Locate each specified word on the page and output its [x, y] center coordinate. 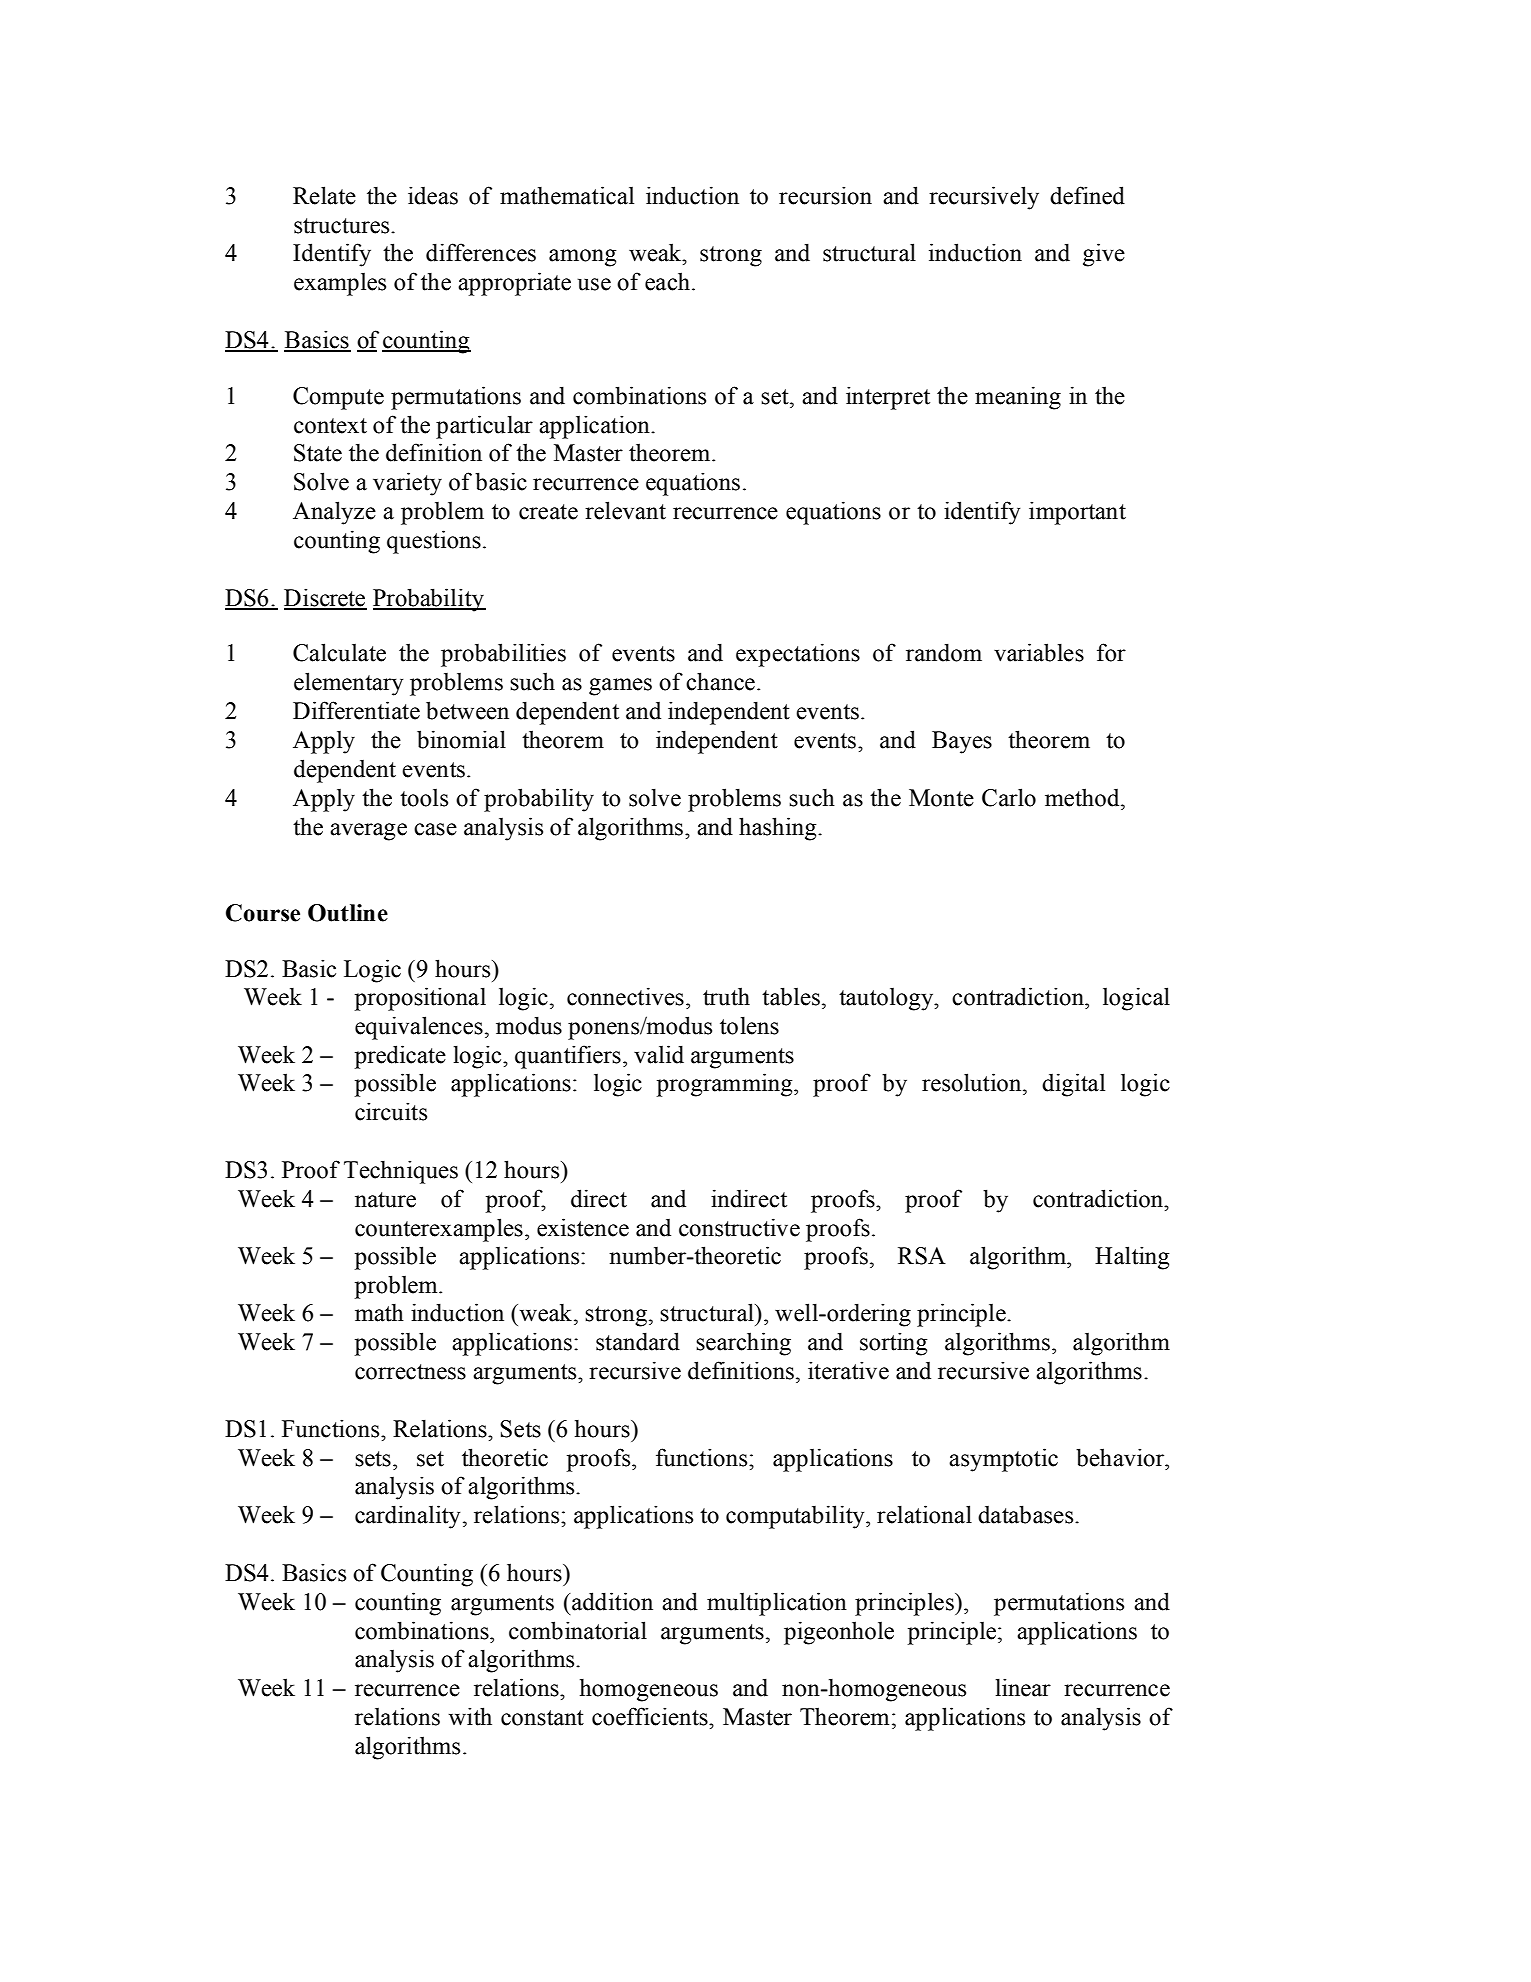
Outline [348, 913]
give [1104, 255]
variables [1039, 652]
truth [726, 996]
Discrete [325, 598]
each [667, 281]
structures [343, 226]
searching [743, 1344]
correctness [410, 1372]
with [470, 1716]
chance [720, 681]
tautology [887, 999]
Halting [1132, 1258]
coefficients [651, 1716]
